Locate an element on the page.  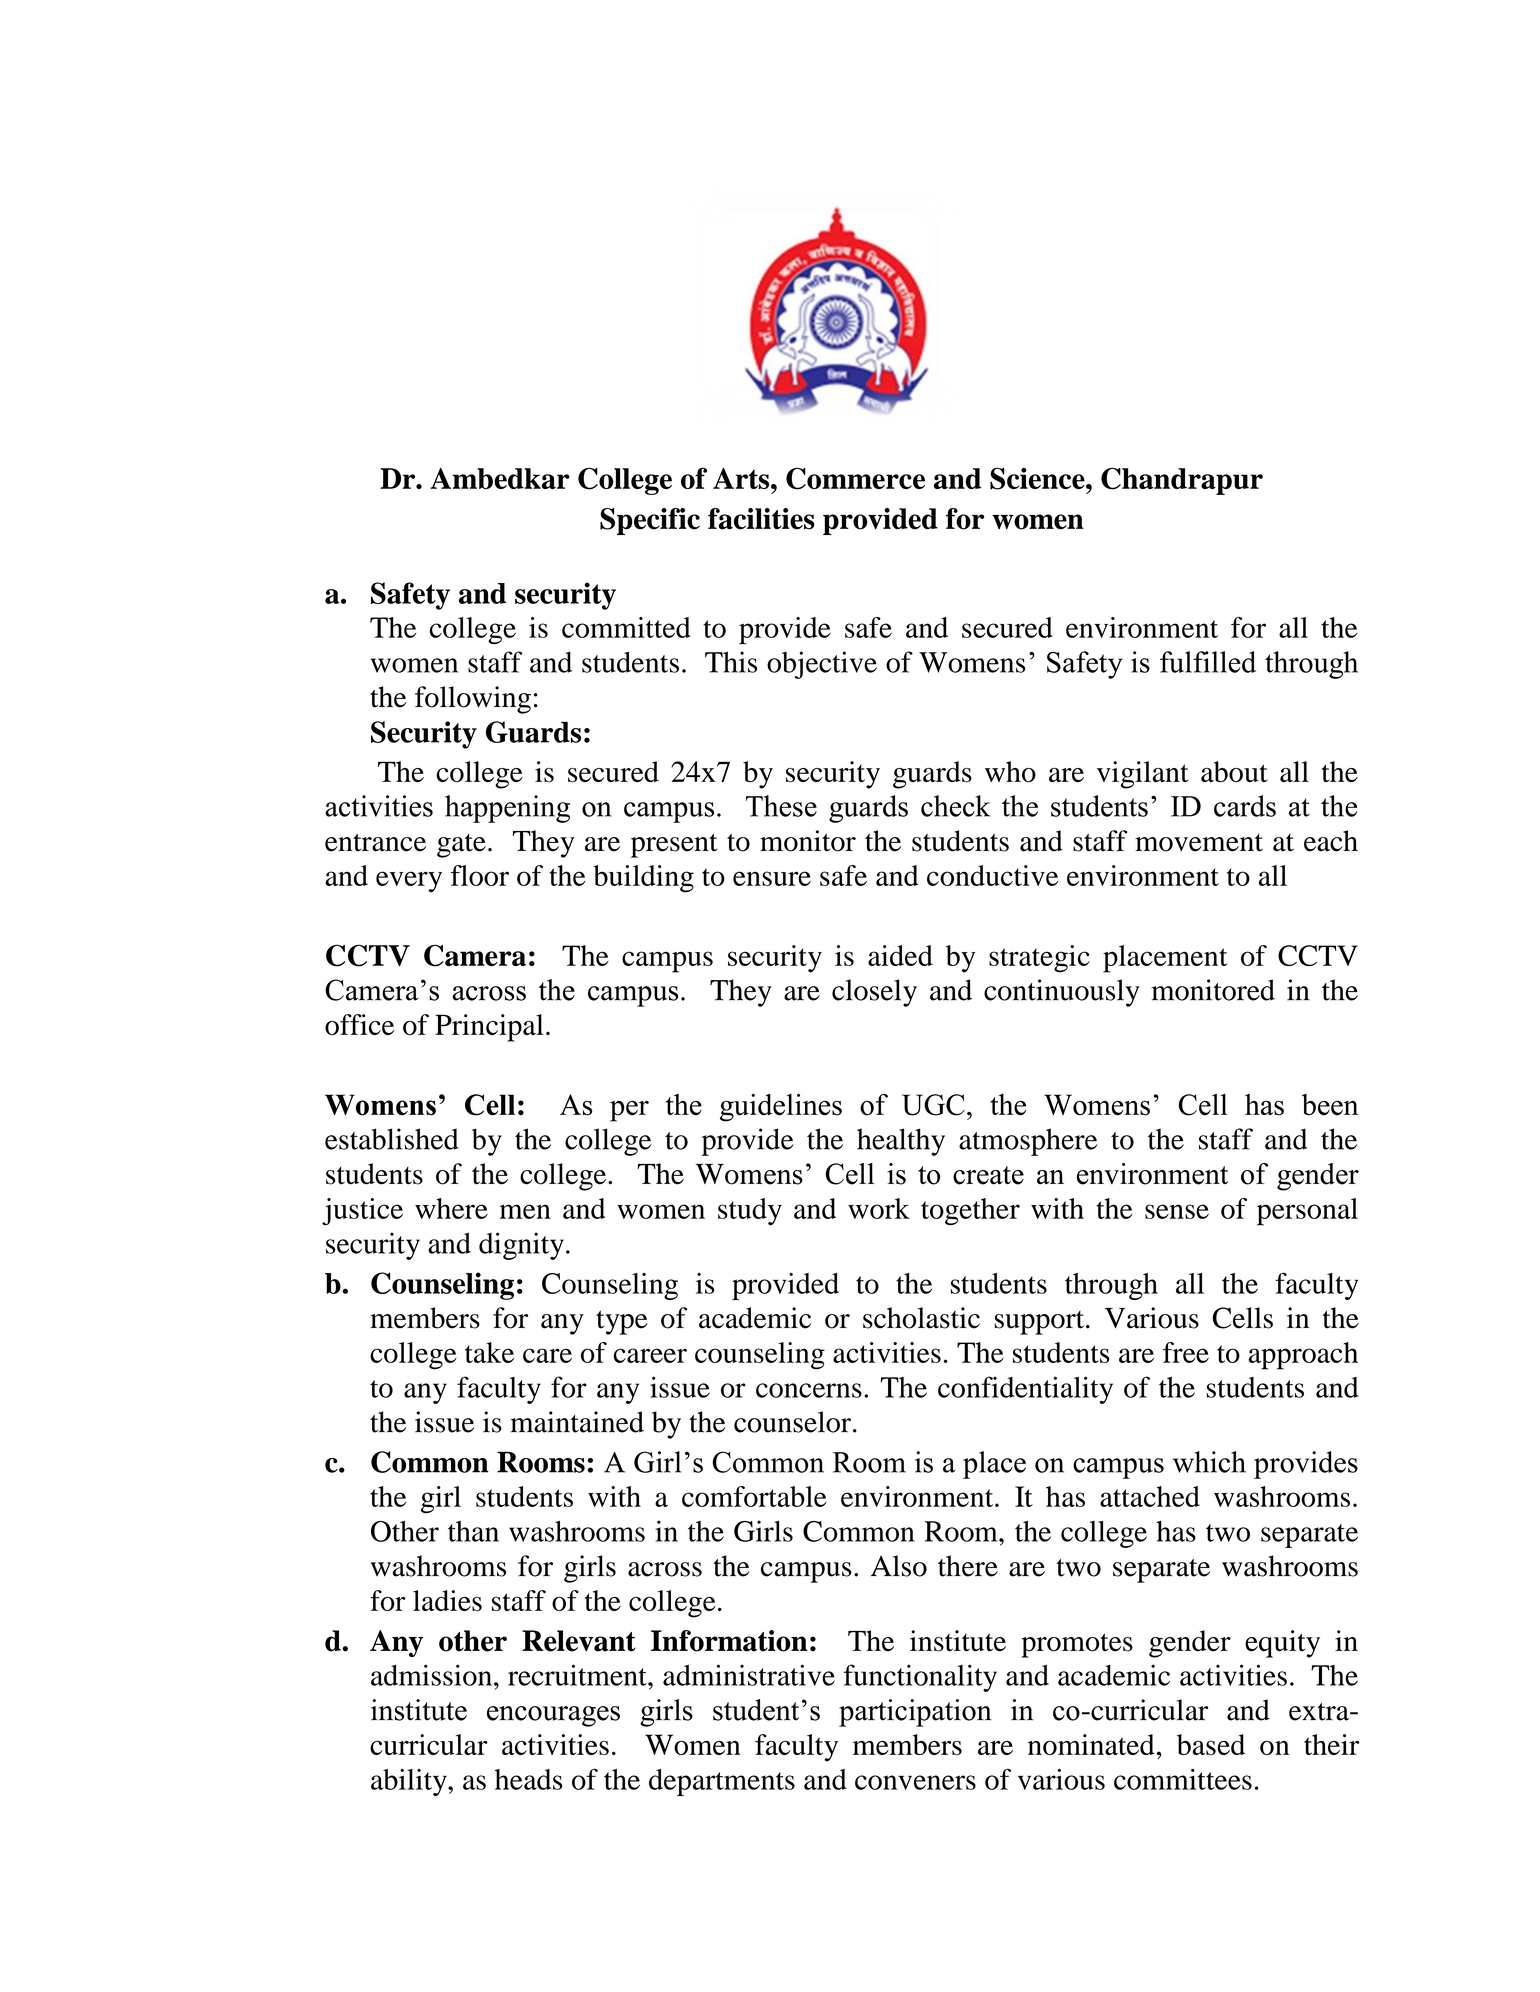
established is located at coordinates (392, 1139).
